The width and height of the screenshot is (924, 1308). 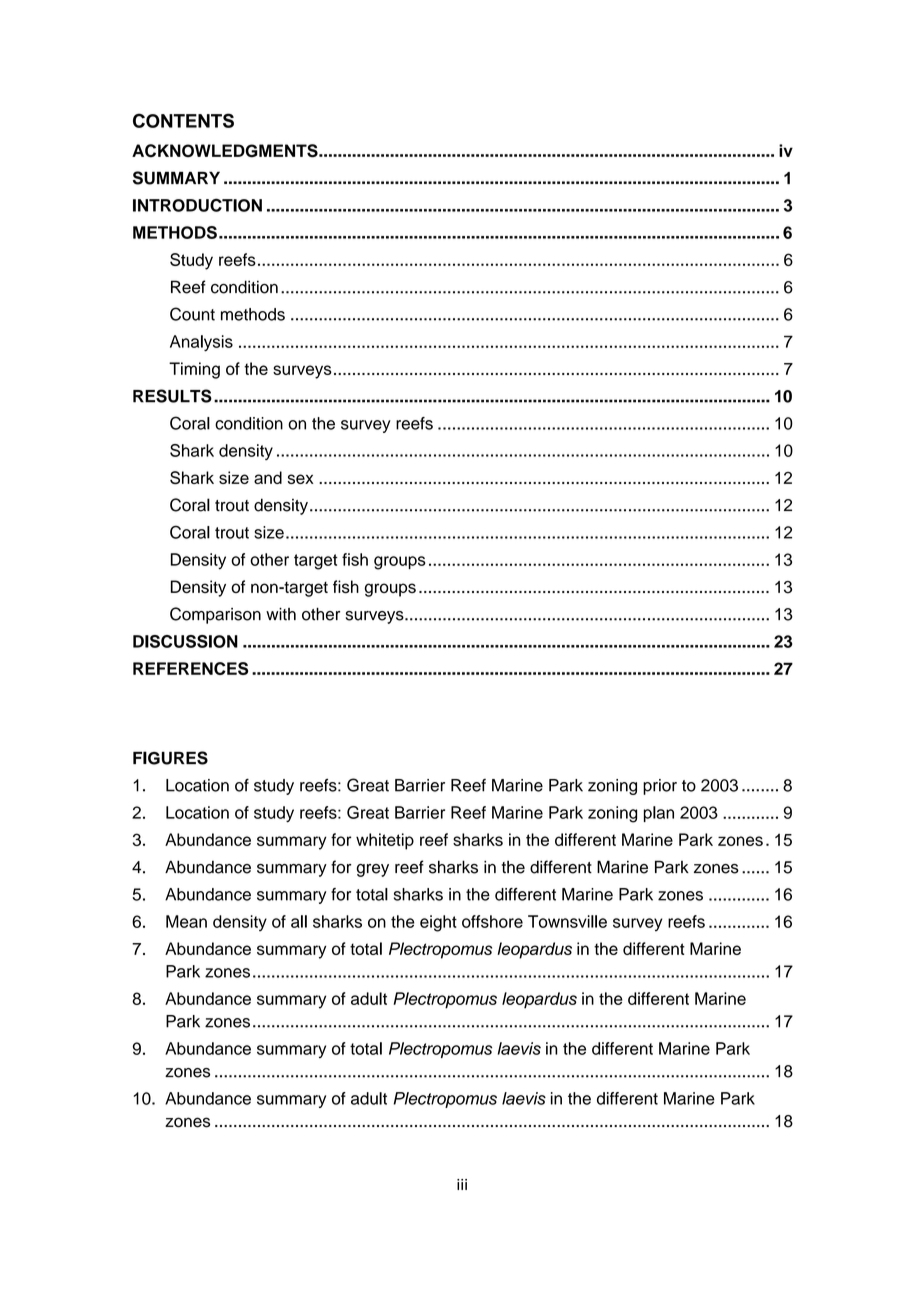 I want to click on Townsville, so click(x=567, y=921).
